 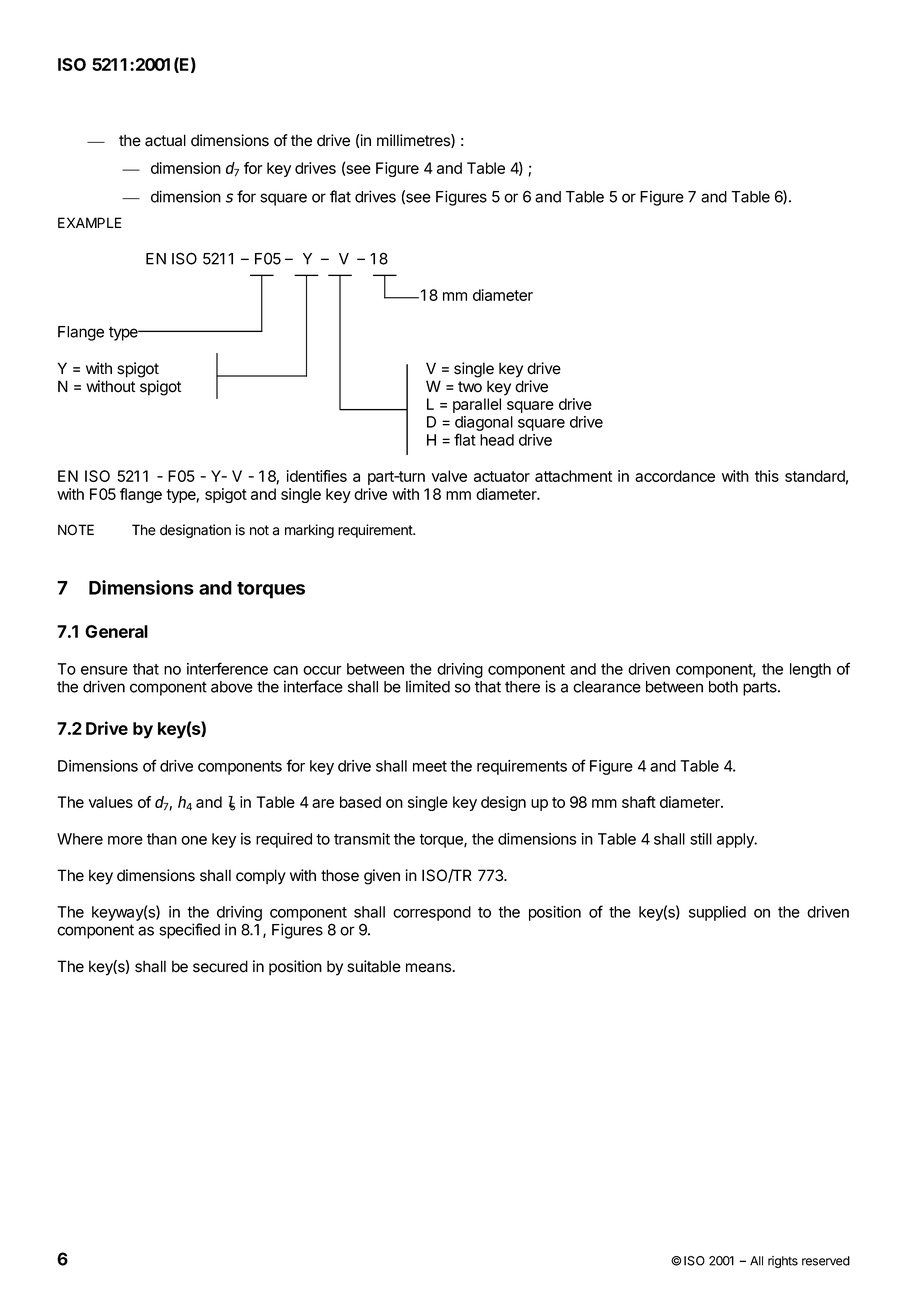 I want to click on valve, so click(x=449, y=476).
